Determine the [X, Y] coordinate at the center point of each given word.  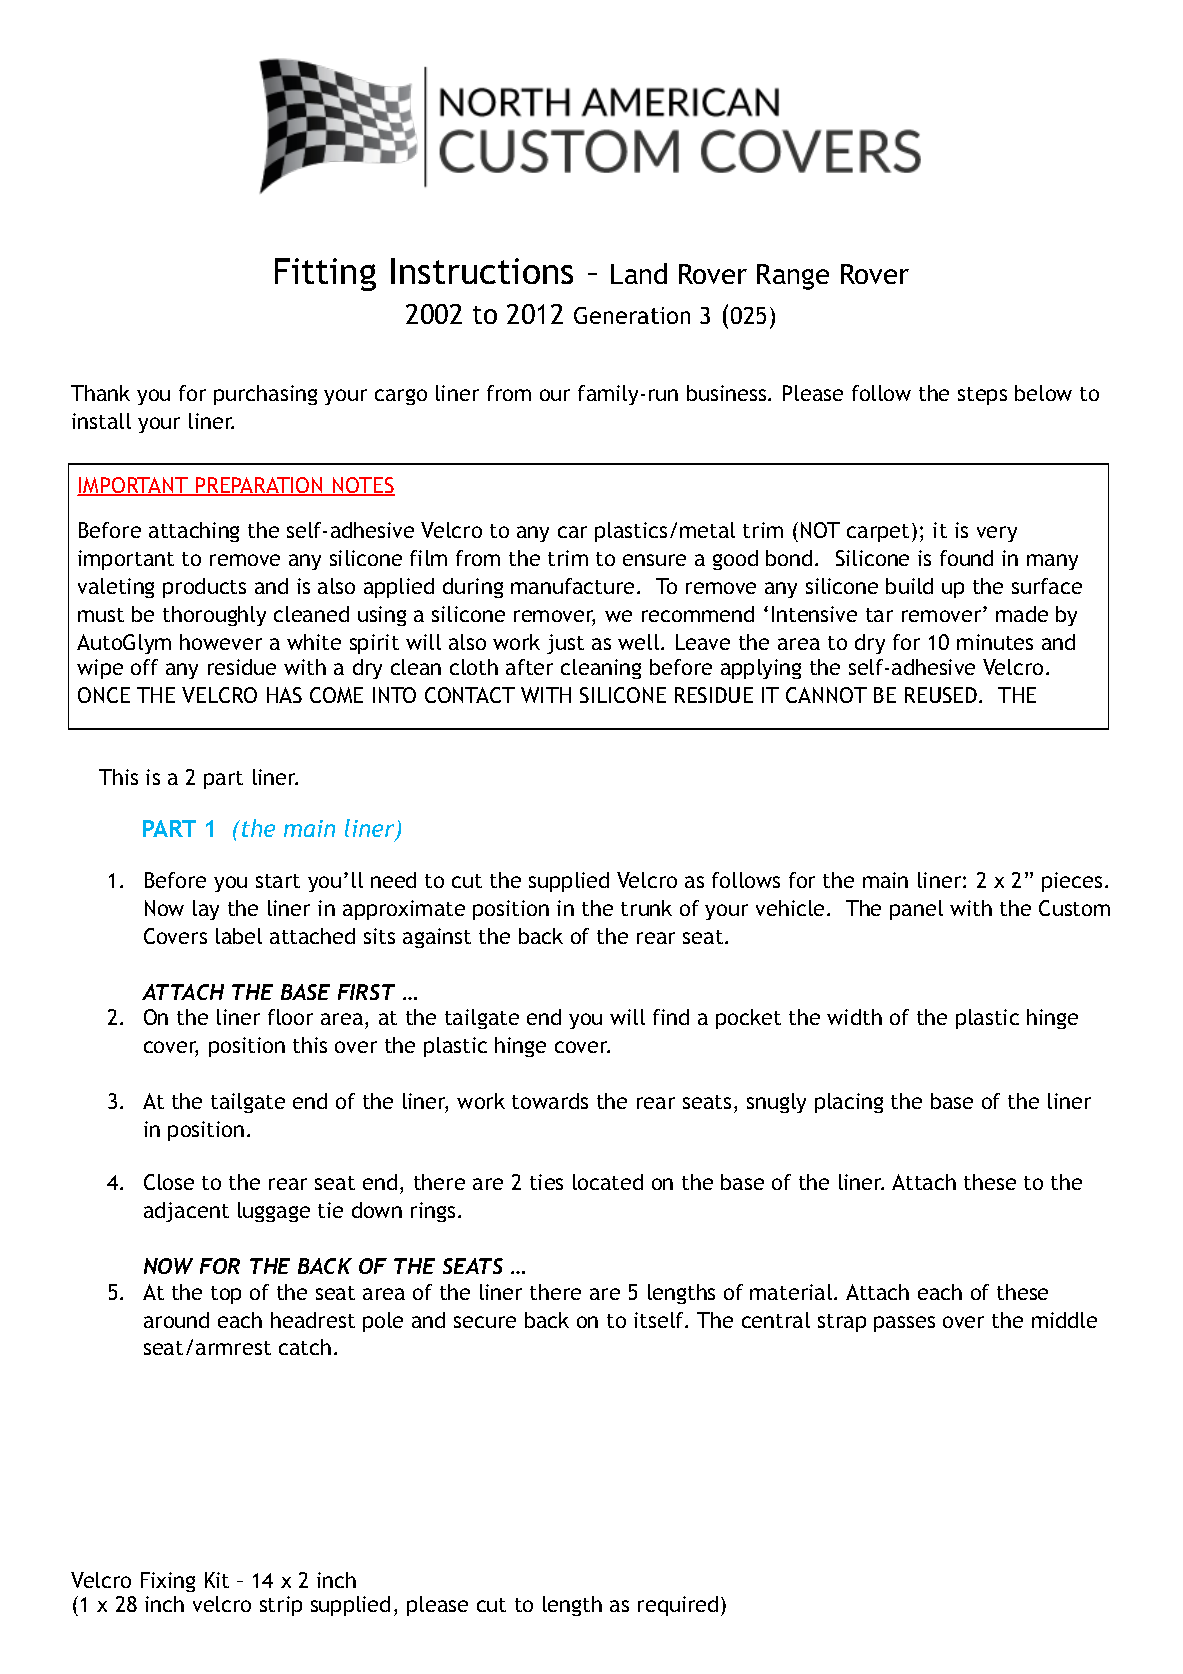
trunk [646, 908]
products [204, 588]
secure [485, 1322]
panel [916, 910]
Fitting [325, 274]
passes [904, 1324]
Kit [217, 1580]
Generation [632, 315]
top [226, 1295]
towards [550, 1101]
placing [849, 1103]
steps [982, 396]
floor [290, 1017]
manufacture [572, 586]
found [966, 558]
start [278, 881]
